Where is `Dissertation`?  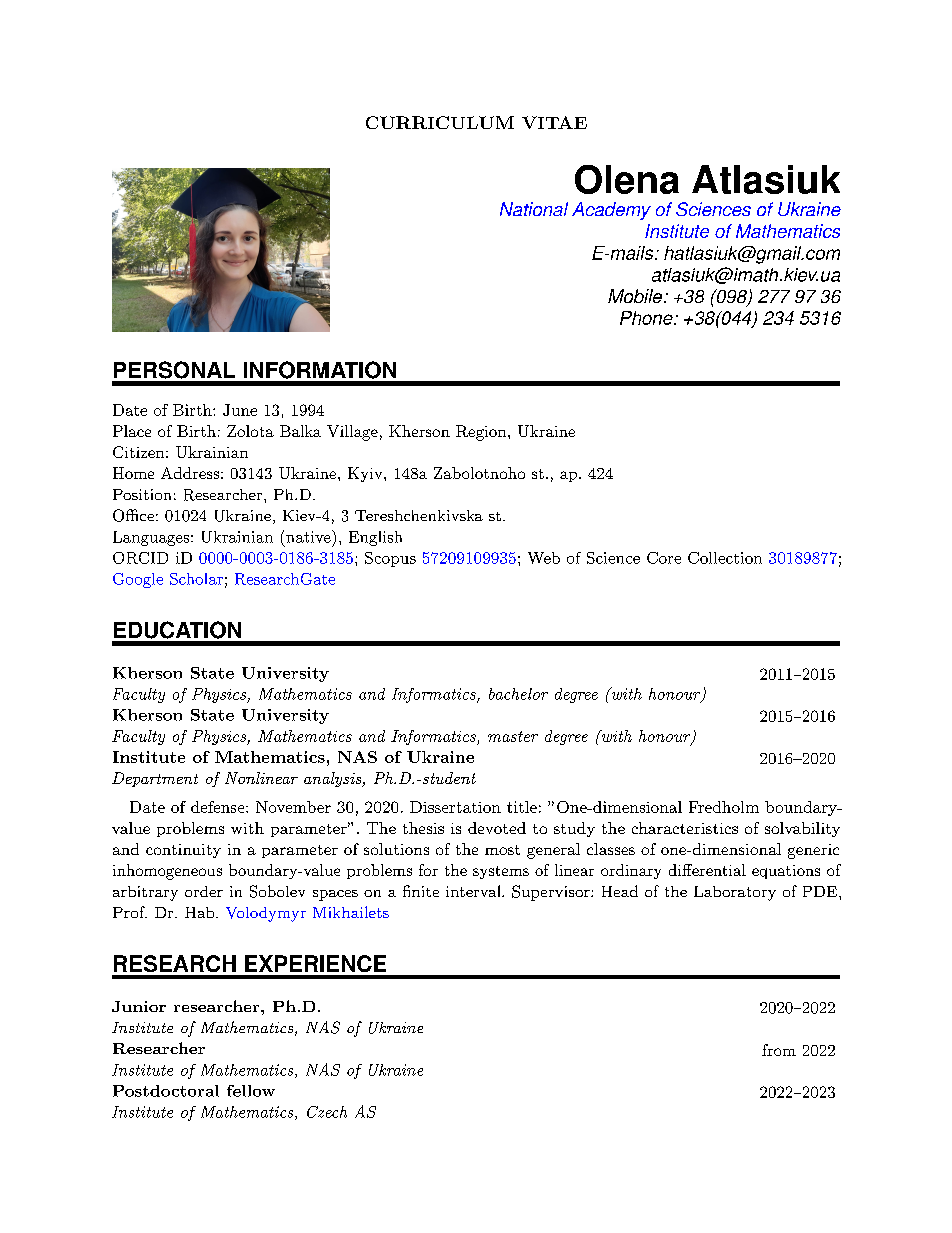 Dissertation is located at coordinates (455, 807).
